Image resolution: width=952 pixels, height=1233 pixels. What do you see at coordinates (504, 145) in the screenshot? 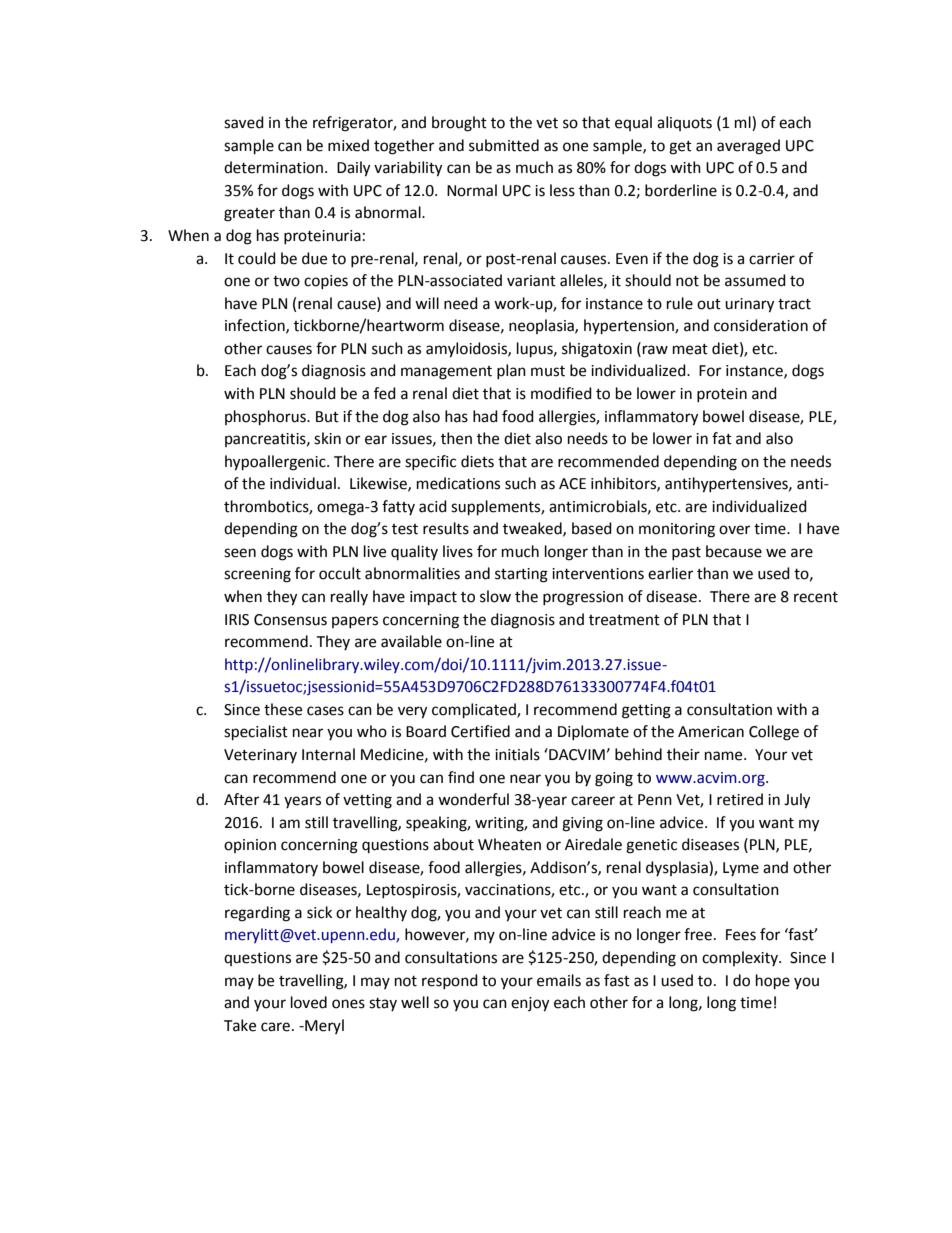
I see `submitted` at bounding box center [504, 145].
